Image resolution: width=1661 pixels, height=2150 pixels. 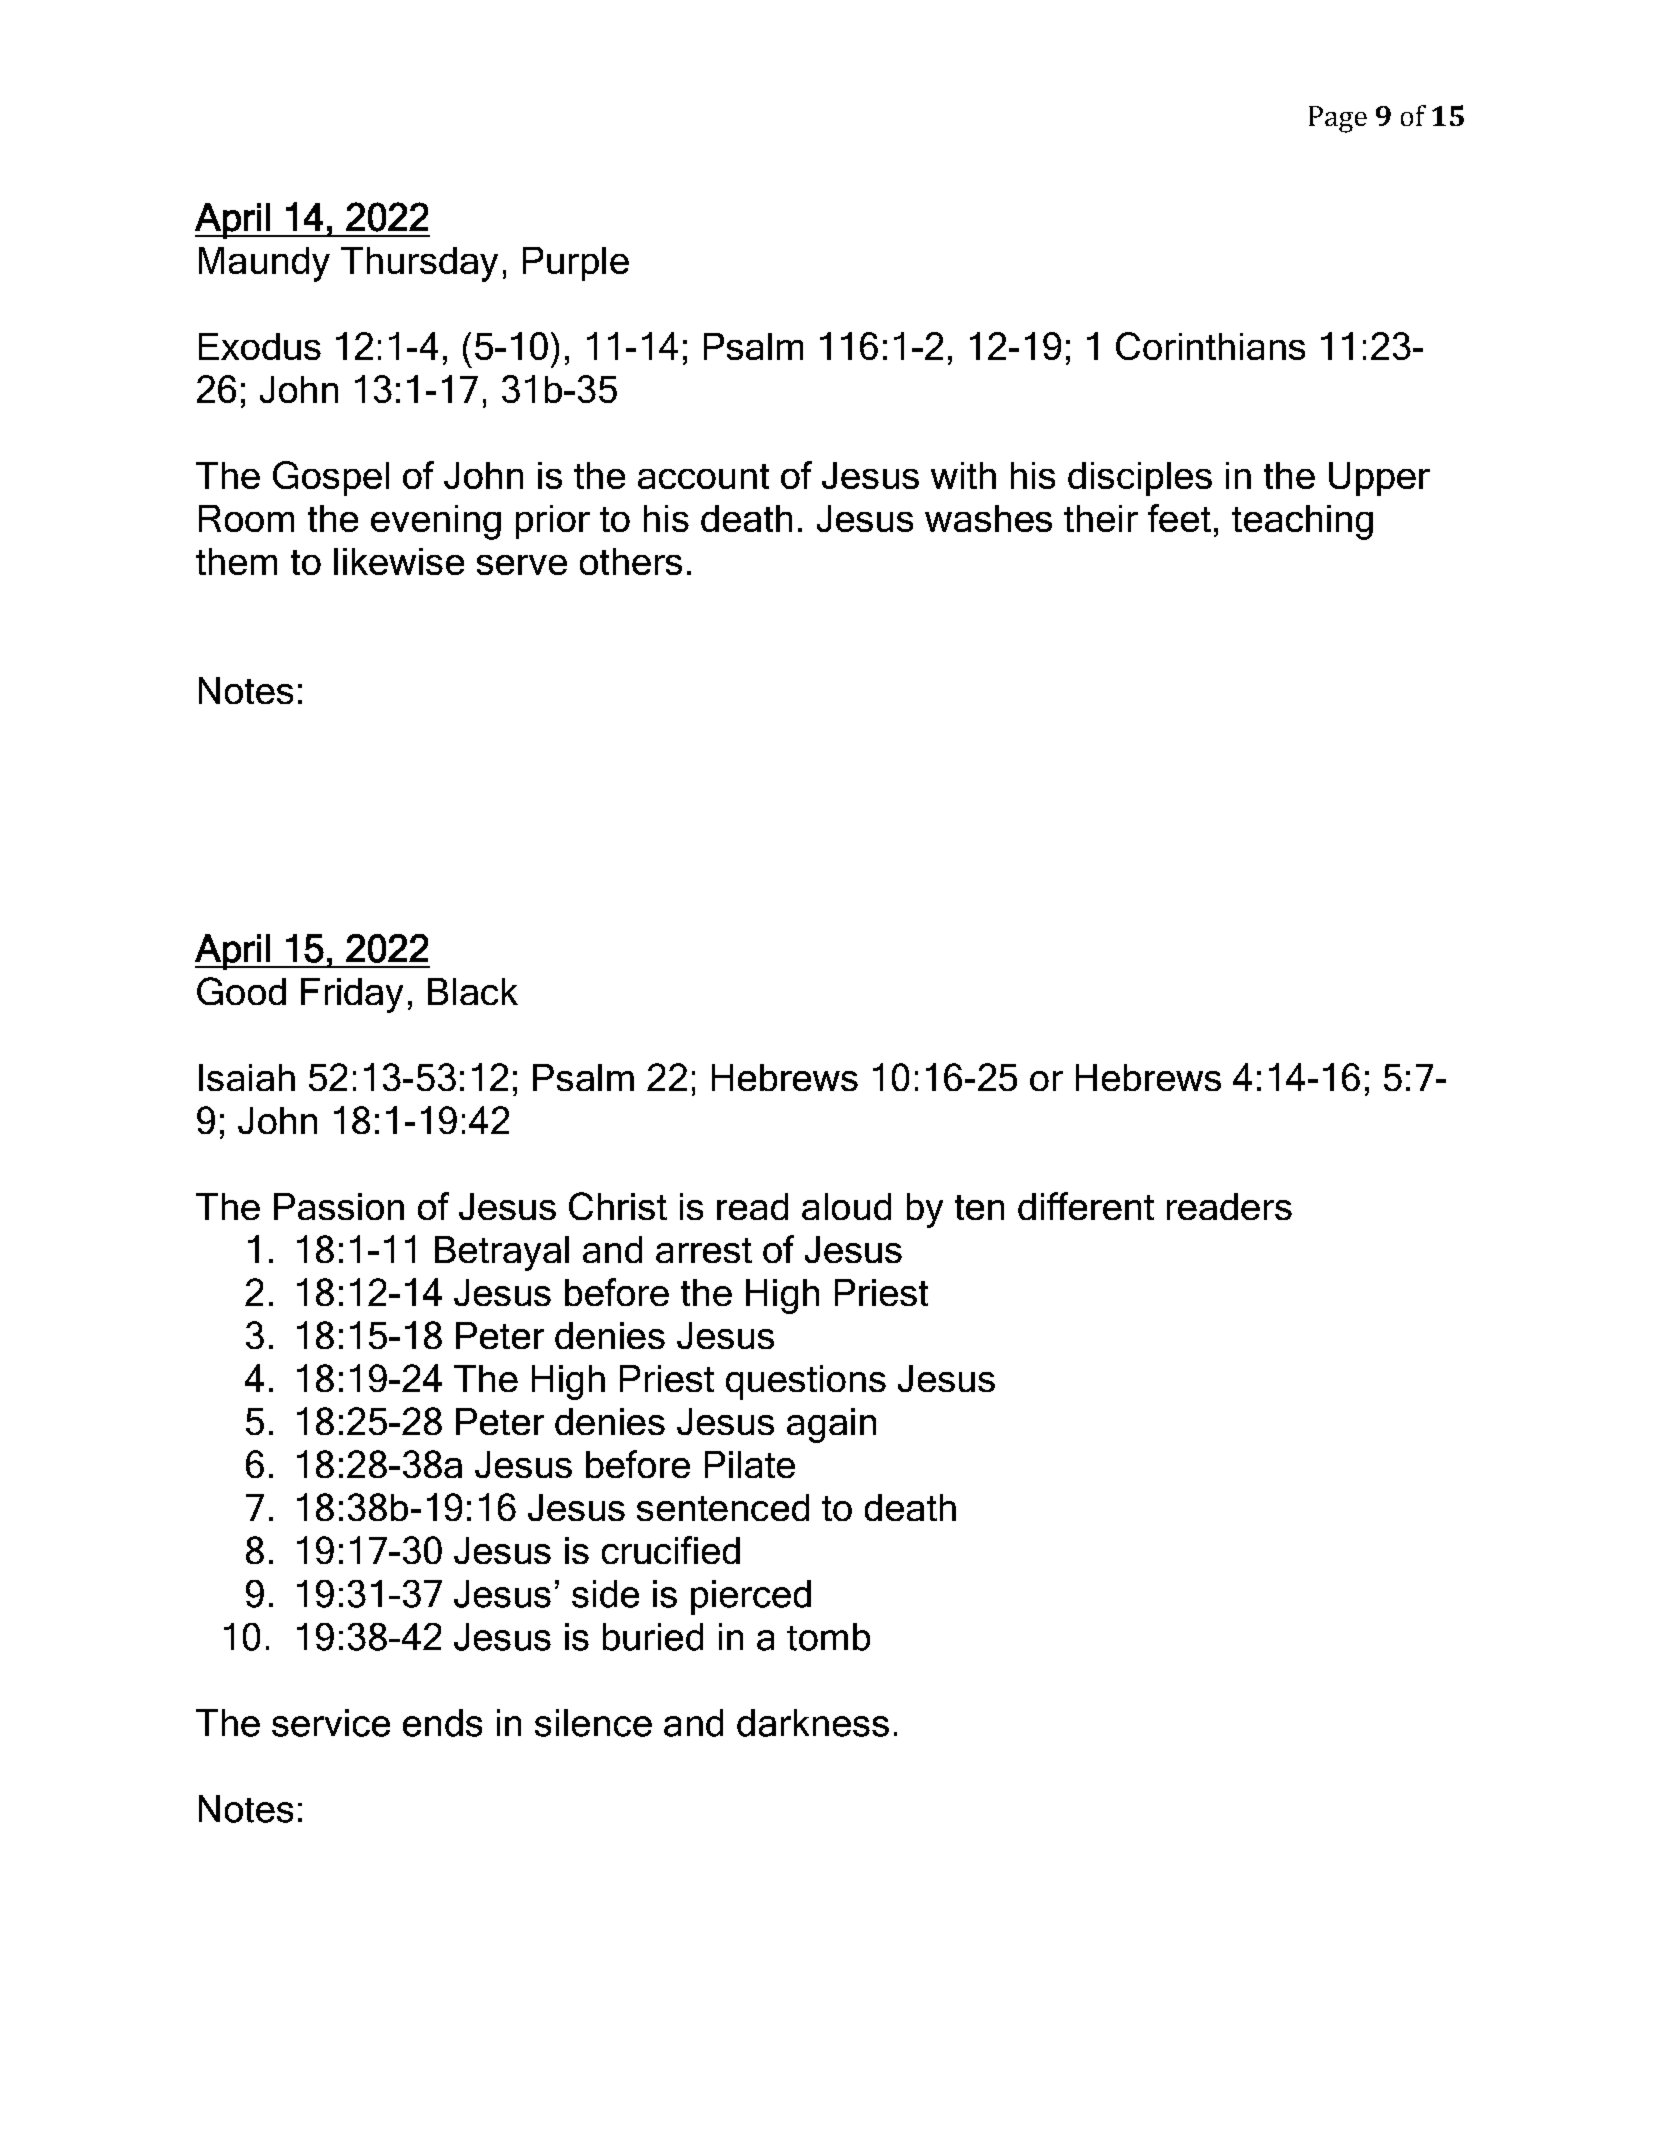 I want to click on aloud, so click(x=846, y=1206).
